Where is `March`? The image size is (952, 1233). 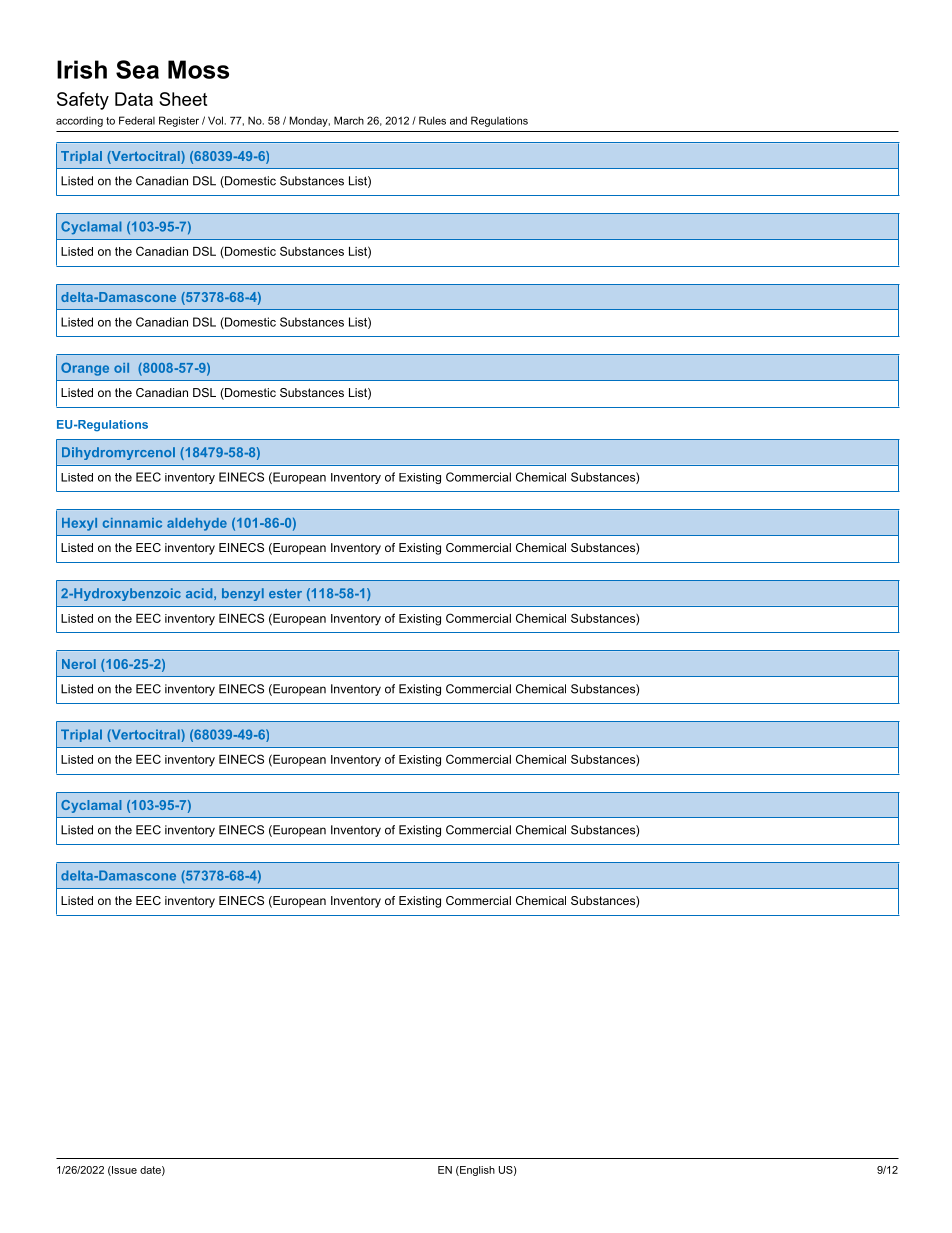 March is located at coordinates (349, 120).
